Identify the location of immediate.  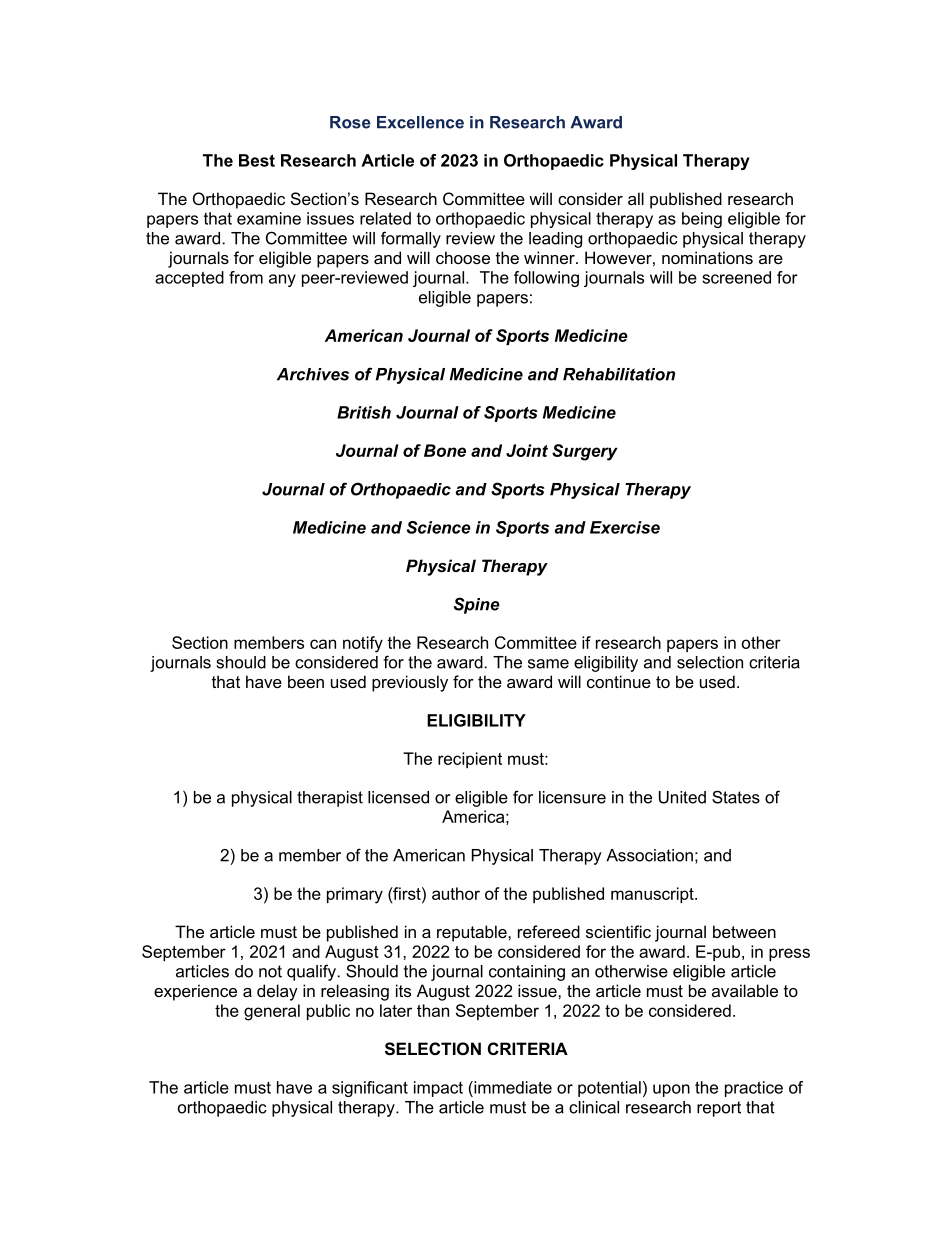
(512, 1087).
